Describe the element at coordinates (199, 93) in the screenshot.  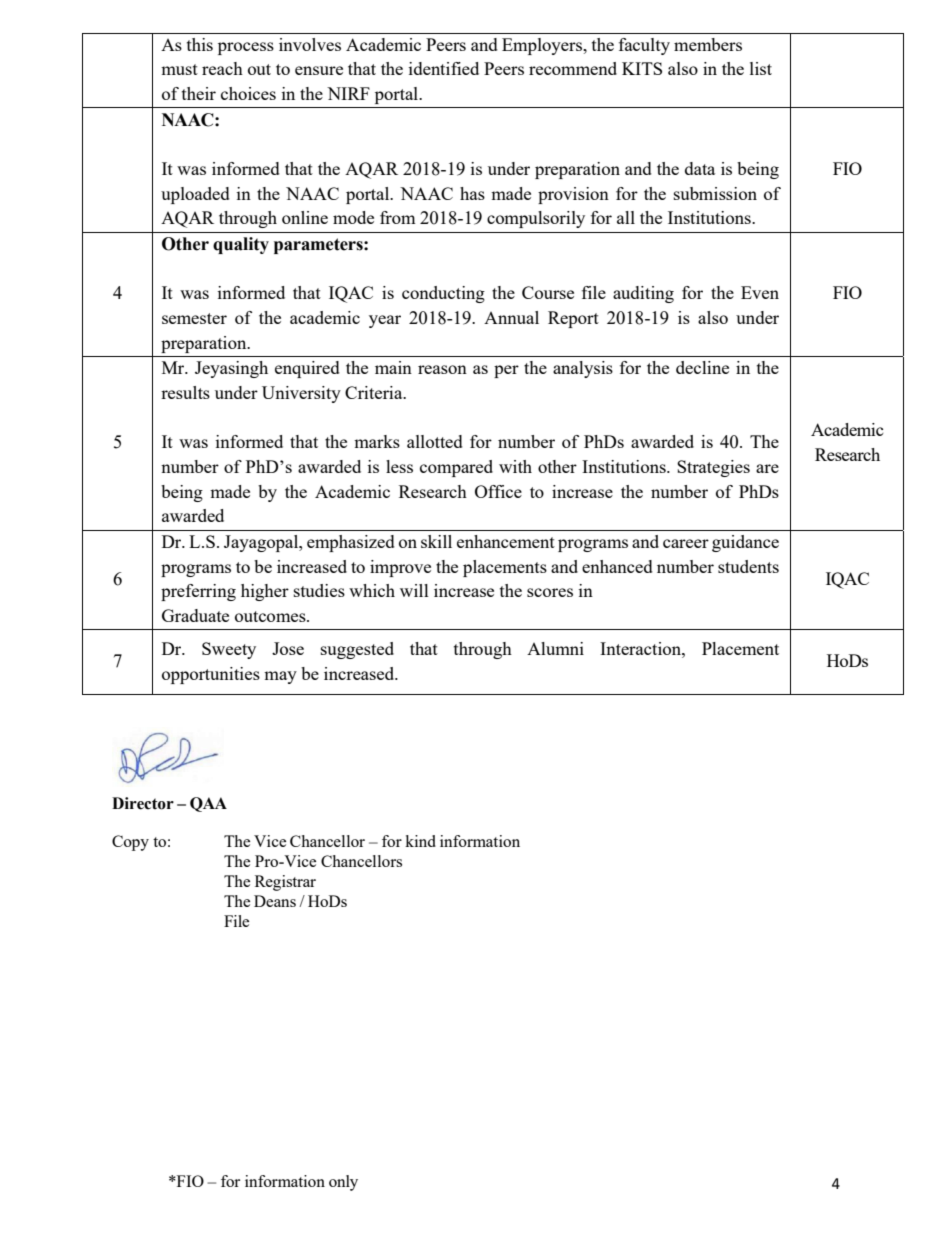
I see `their` at that location.
